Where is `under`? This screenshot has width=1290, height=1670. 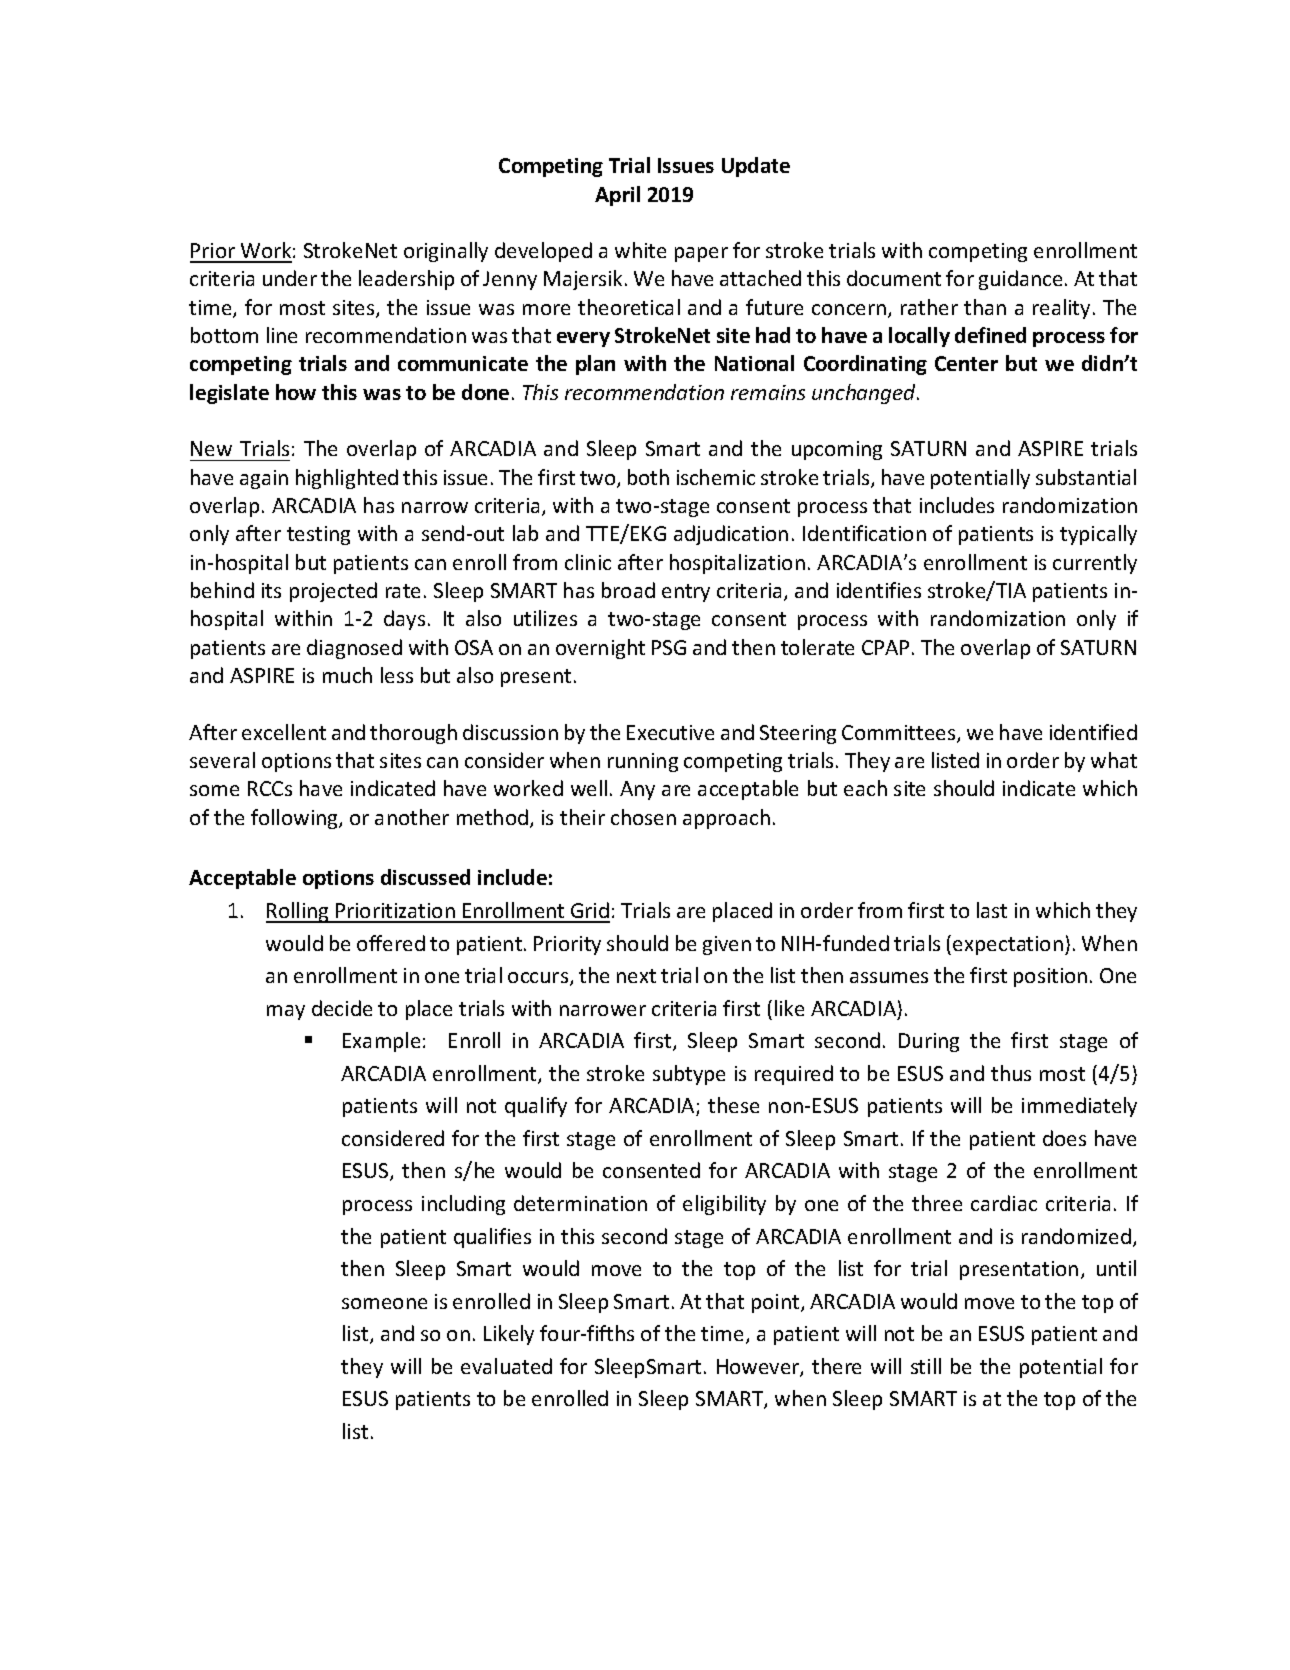 under is located at coordinates (290, 278).
